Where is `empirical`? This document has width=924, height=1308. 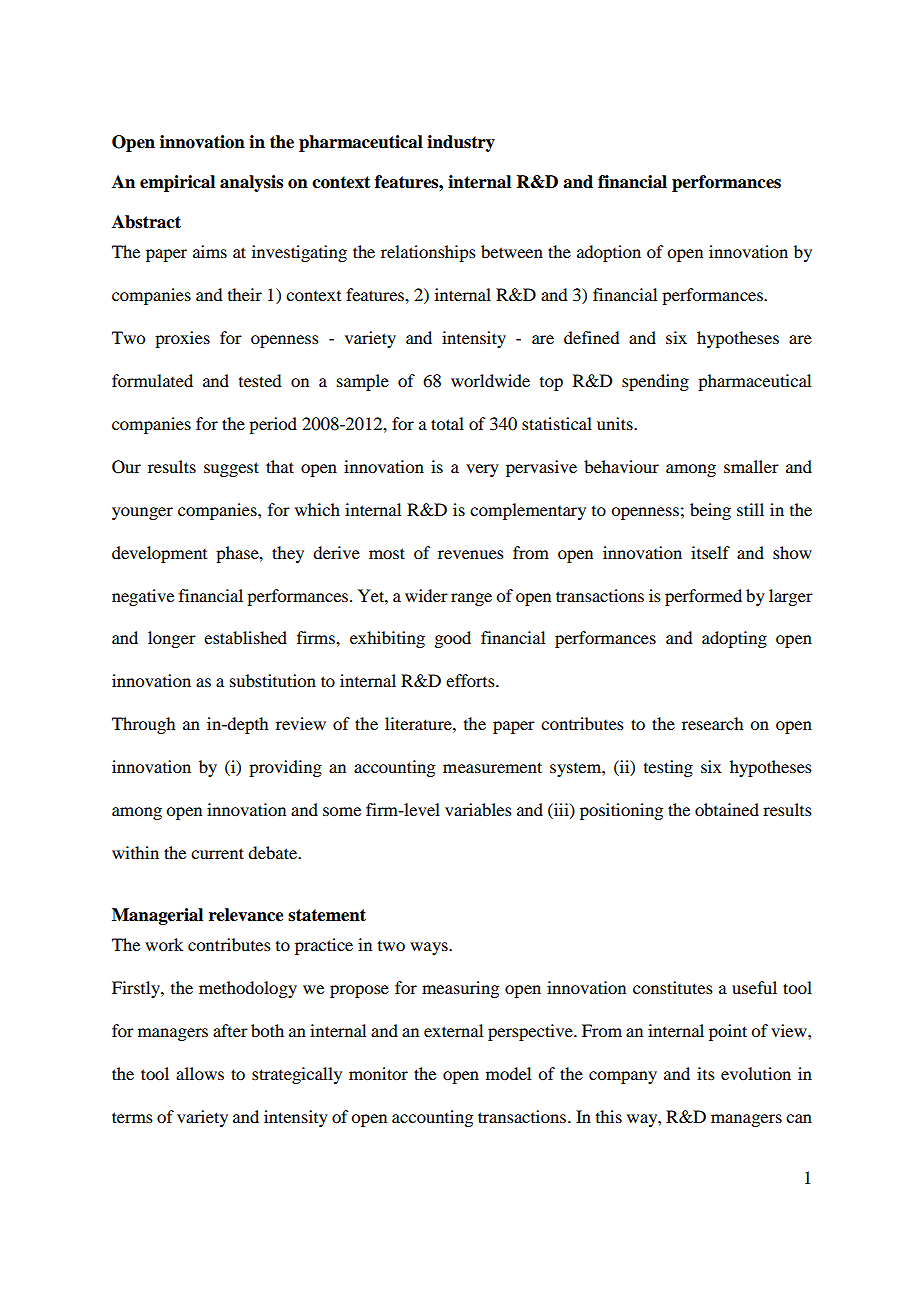
empirical is located at coordinates (177, 183).
